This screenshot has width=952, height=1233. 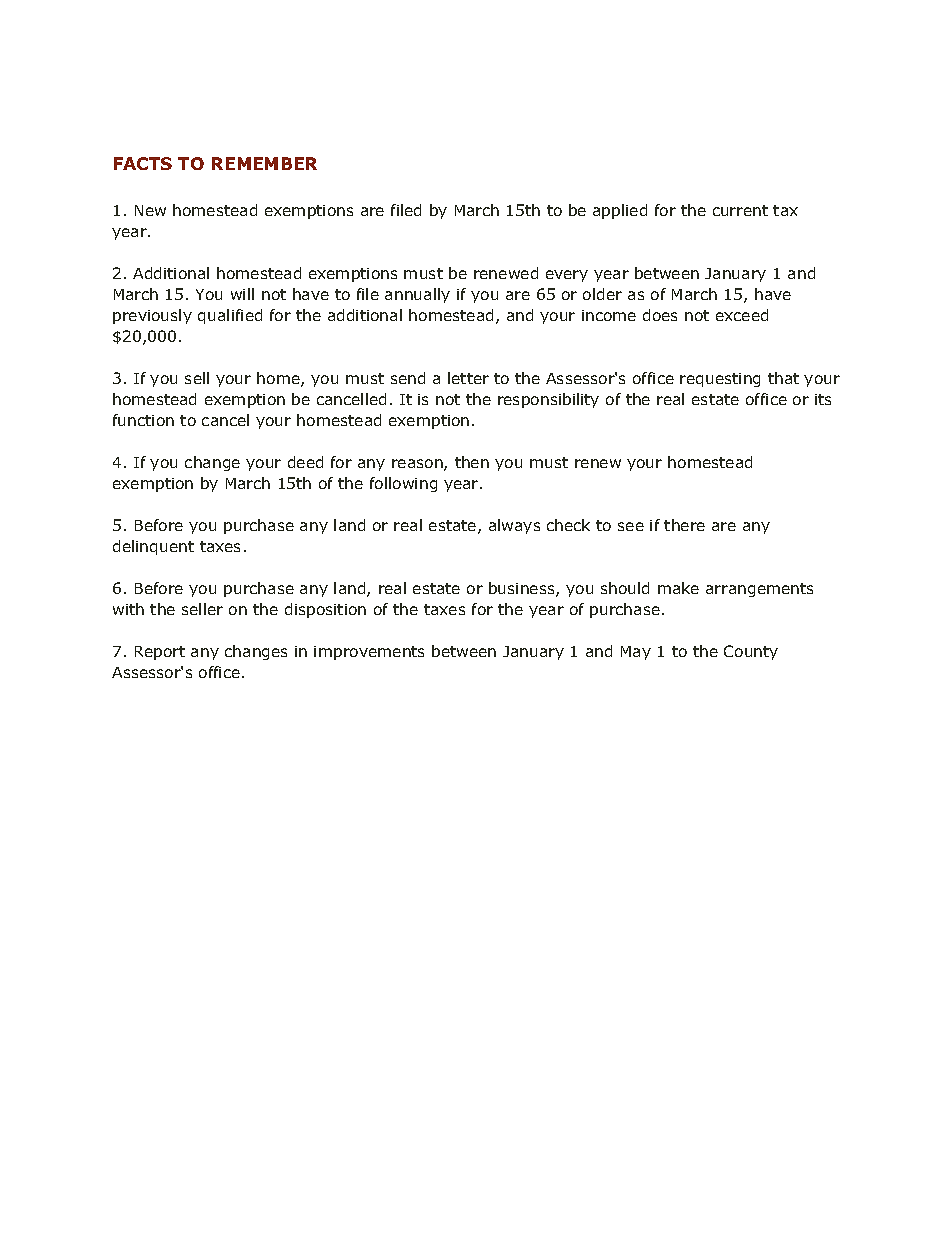 What do you see at coordinates (742, 315) in the screenshot?
I see `exceed` at bounding box center [742, 315].
